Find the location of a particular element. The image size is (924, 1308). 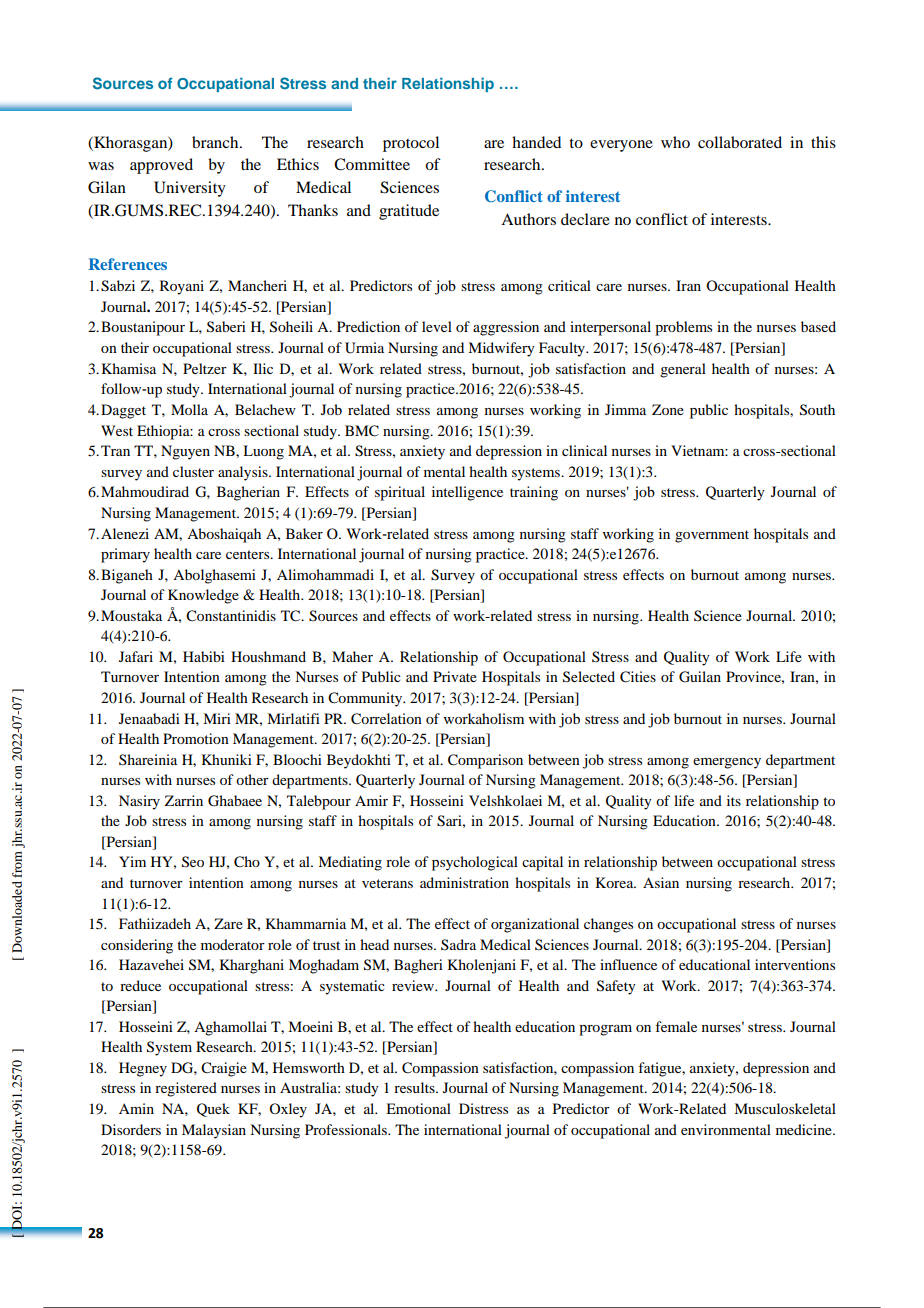

Zone is located at coordinates (668, 409).
